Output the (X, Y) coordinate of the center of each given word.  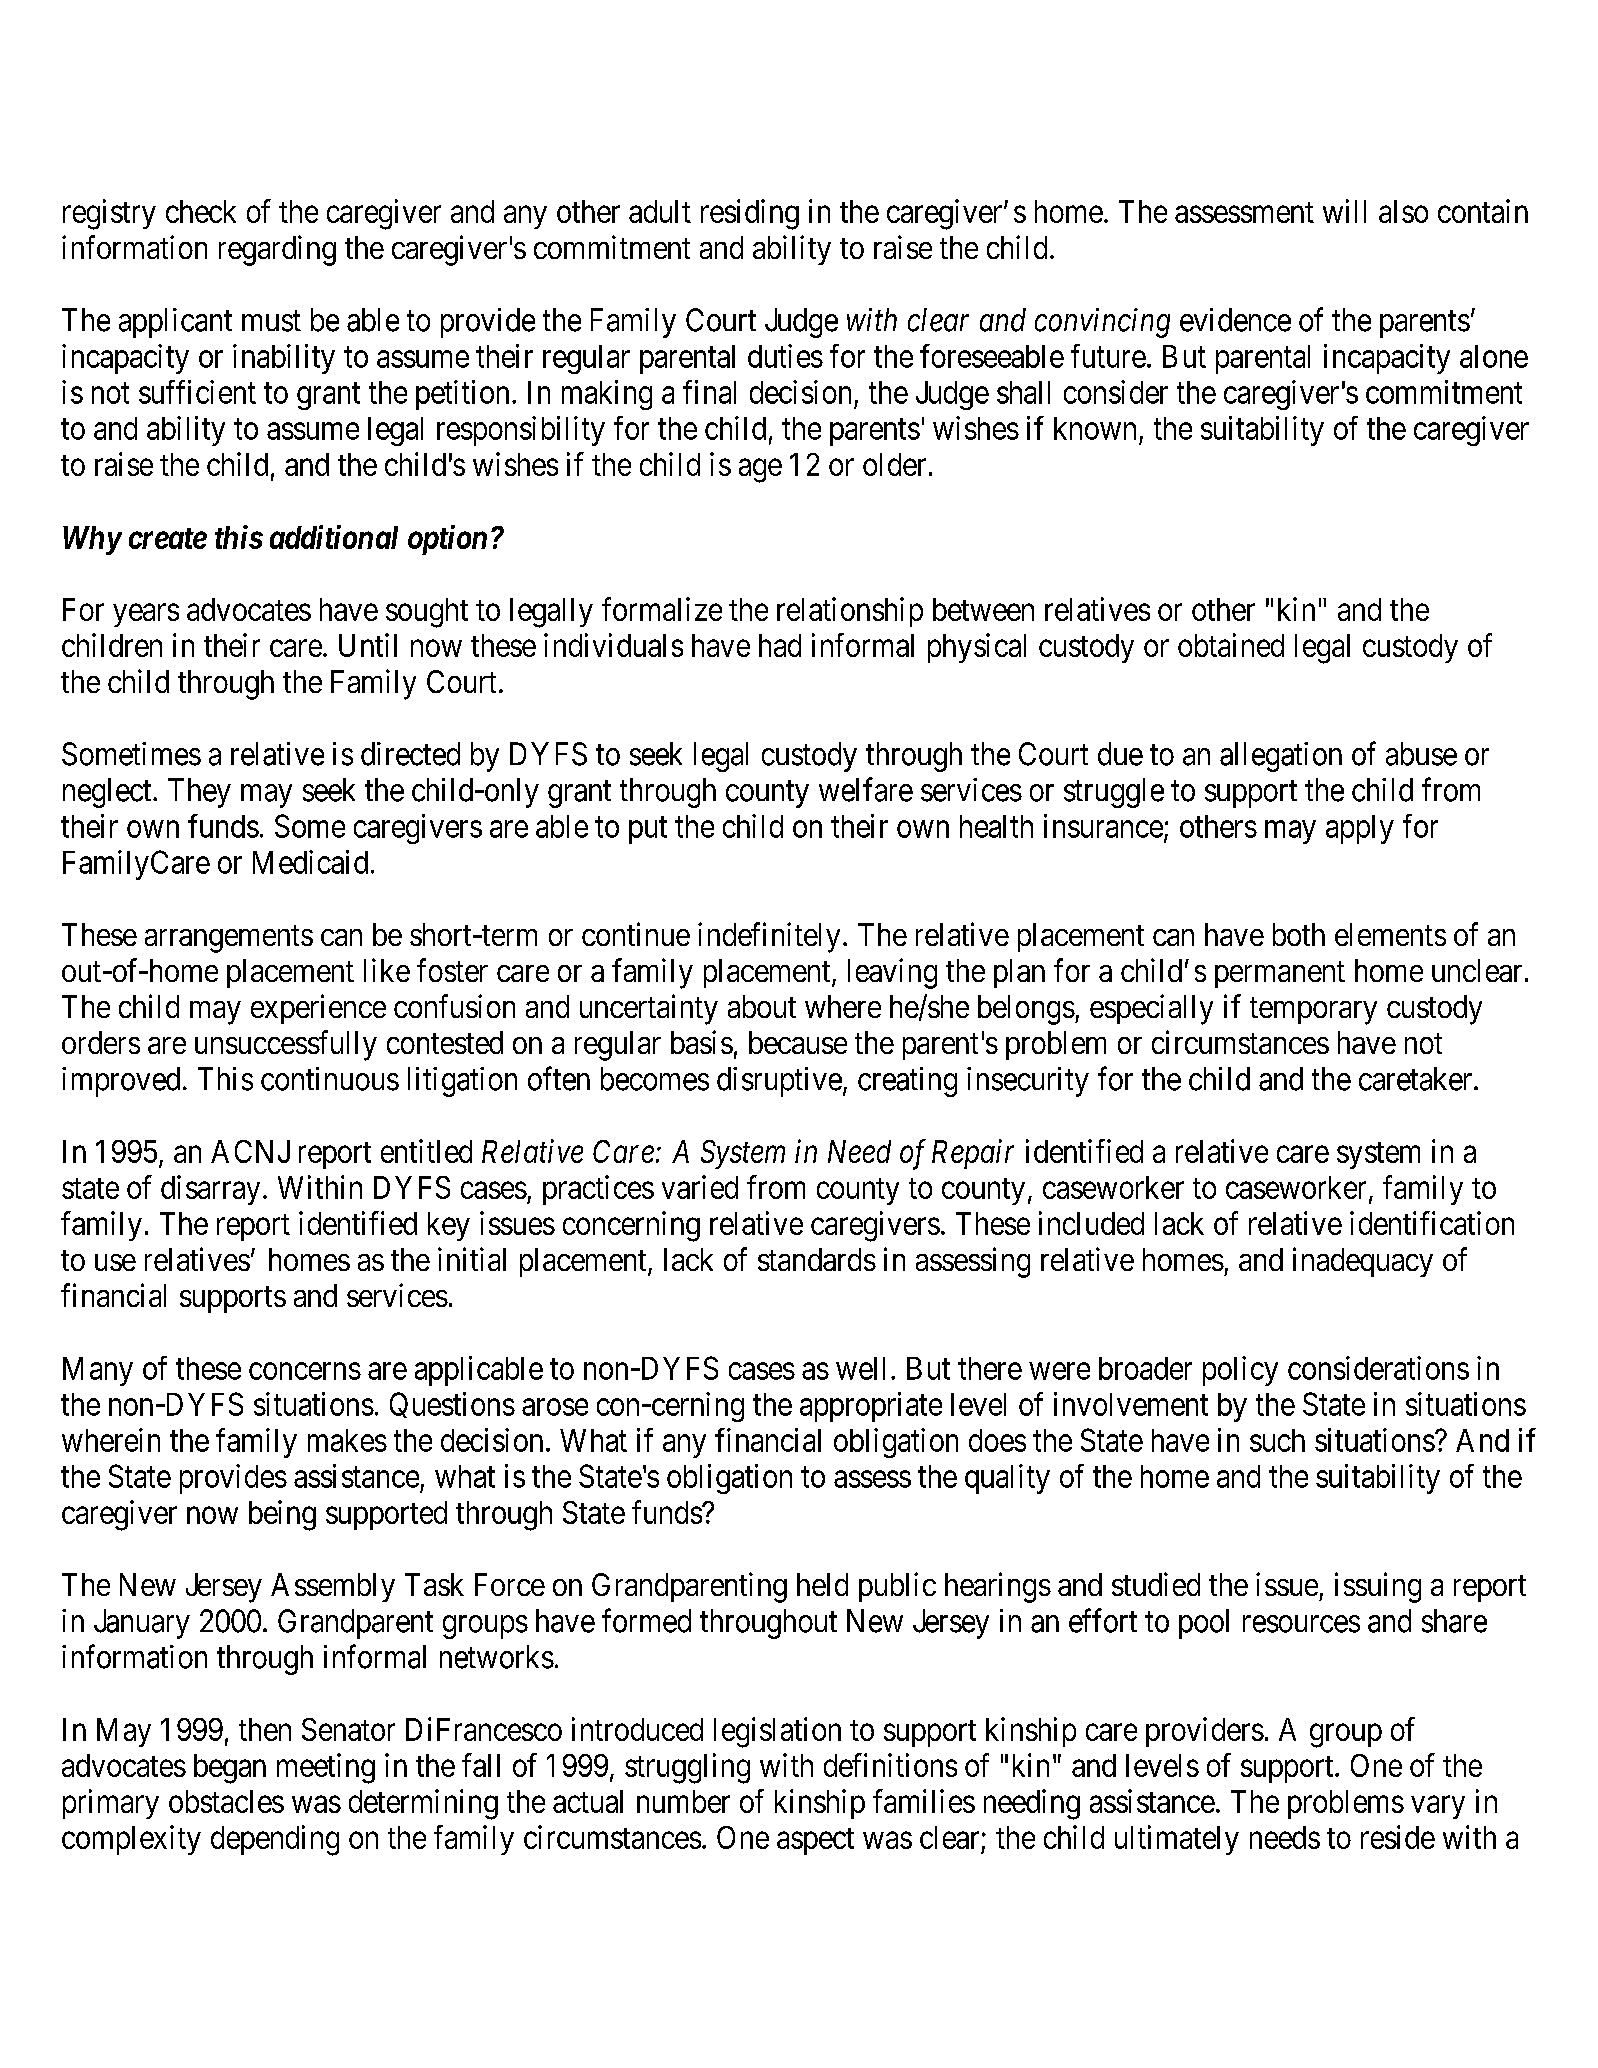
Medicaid (310, 862)
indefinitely (769, 937)
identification (1432, 1223)
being (282, 1515)
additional (334, 537)
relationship (850, 612)
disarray (210, 1190)
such (1277, 1440)
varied (700, 1187)
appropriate (871, 1407)
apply (1360, 829)
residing (750, 214)
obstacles (226, 1801)
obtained (1231, 645)
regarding (277, 250)
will (1344, 211)
